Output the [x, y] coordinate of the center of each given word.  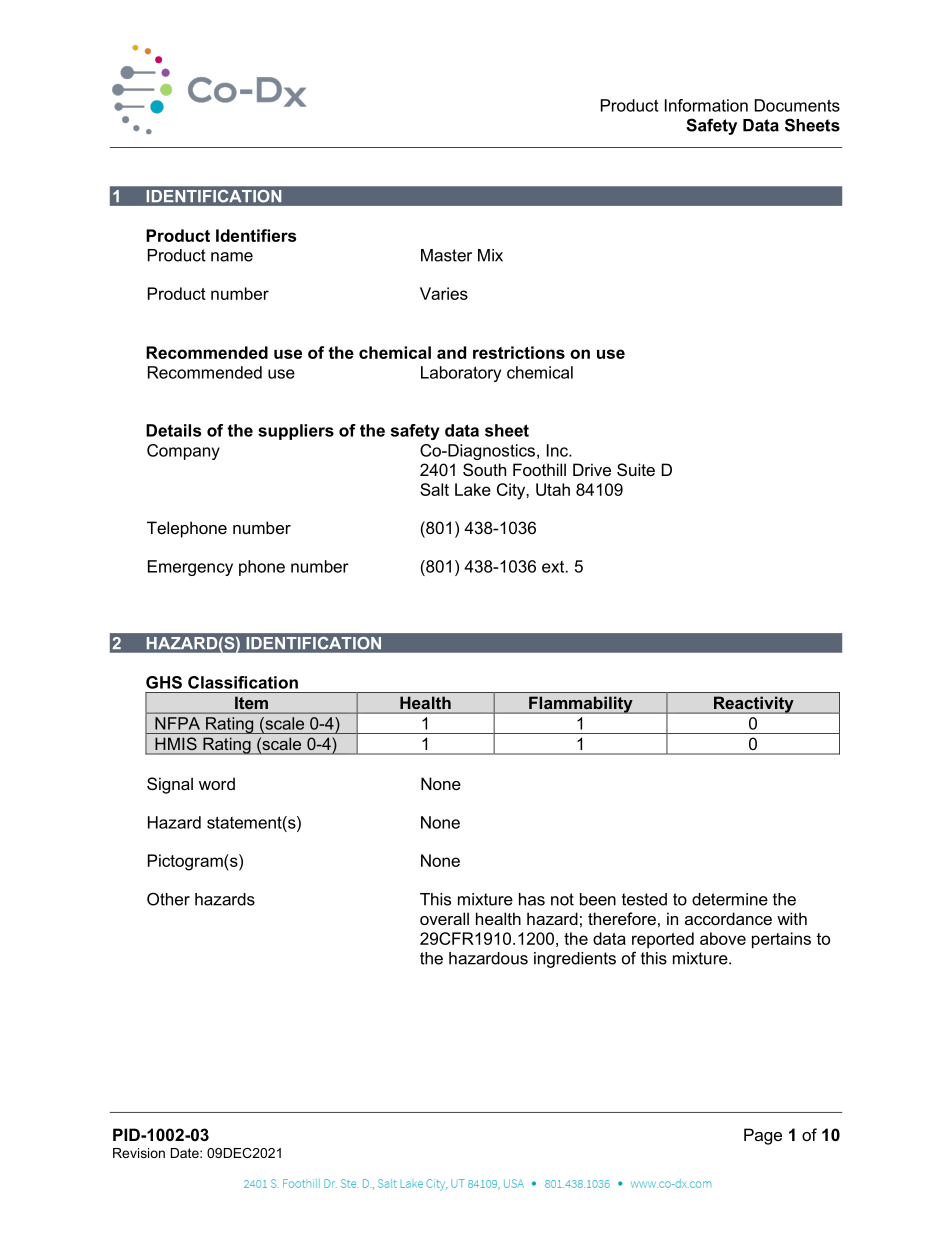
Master [446, 255]
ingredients [575, 960]
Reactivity [753, 705]
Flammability [581, 705]
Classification [243, 682]
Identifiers [256, 235]
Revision [139, 1153]
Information [706, 105]
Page [763, 1136]
